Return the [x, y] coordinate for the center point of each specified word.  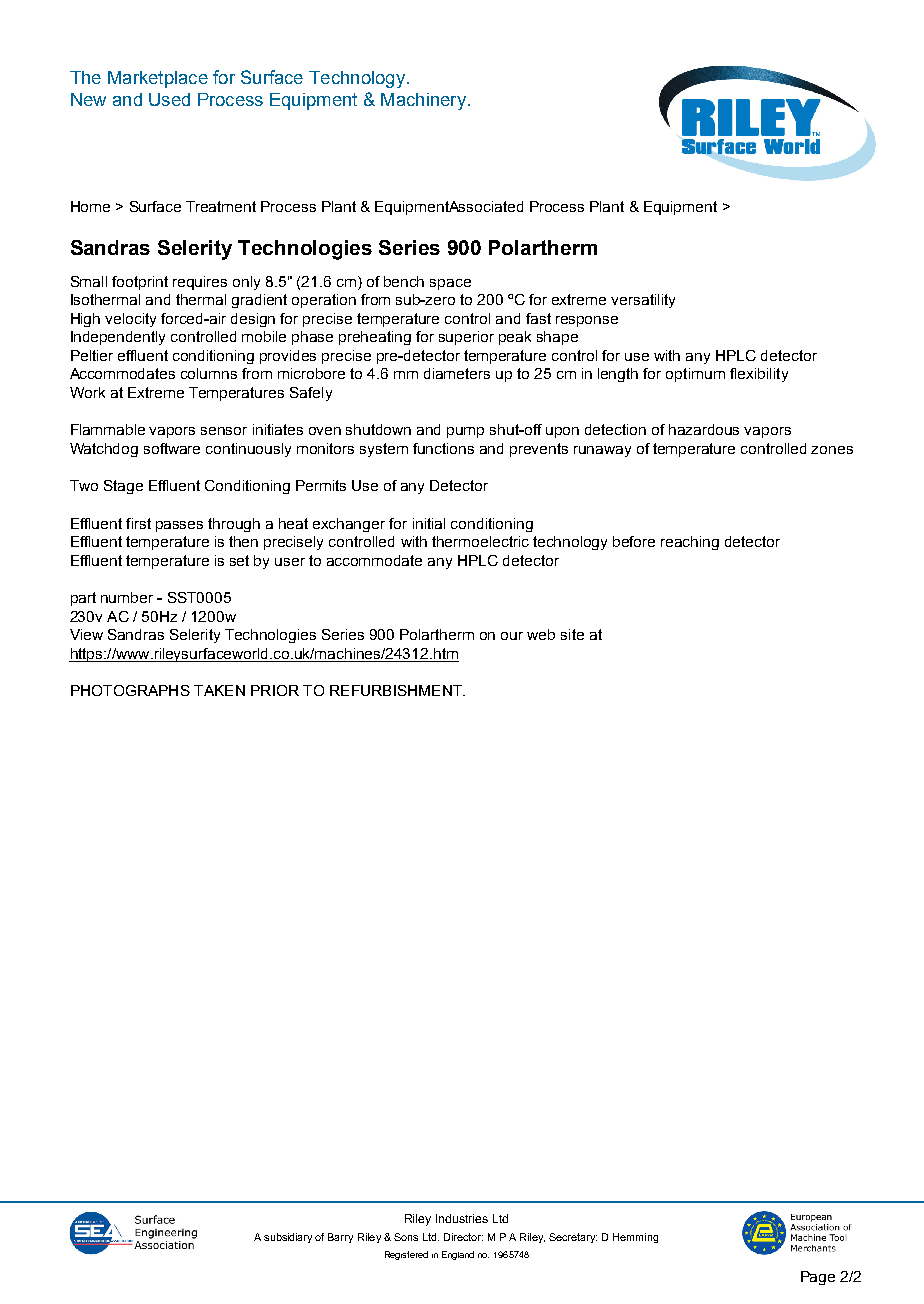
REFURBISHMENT [397, 690]
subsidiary [288, 1238]
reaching [690, 543]
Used [169, 99]
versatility [643, 301]
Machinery [423, 101]
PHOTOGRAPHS [130, 690]
